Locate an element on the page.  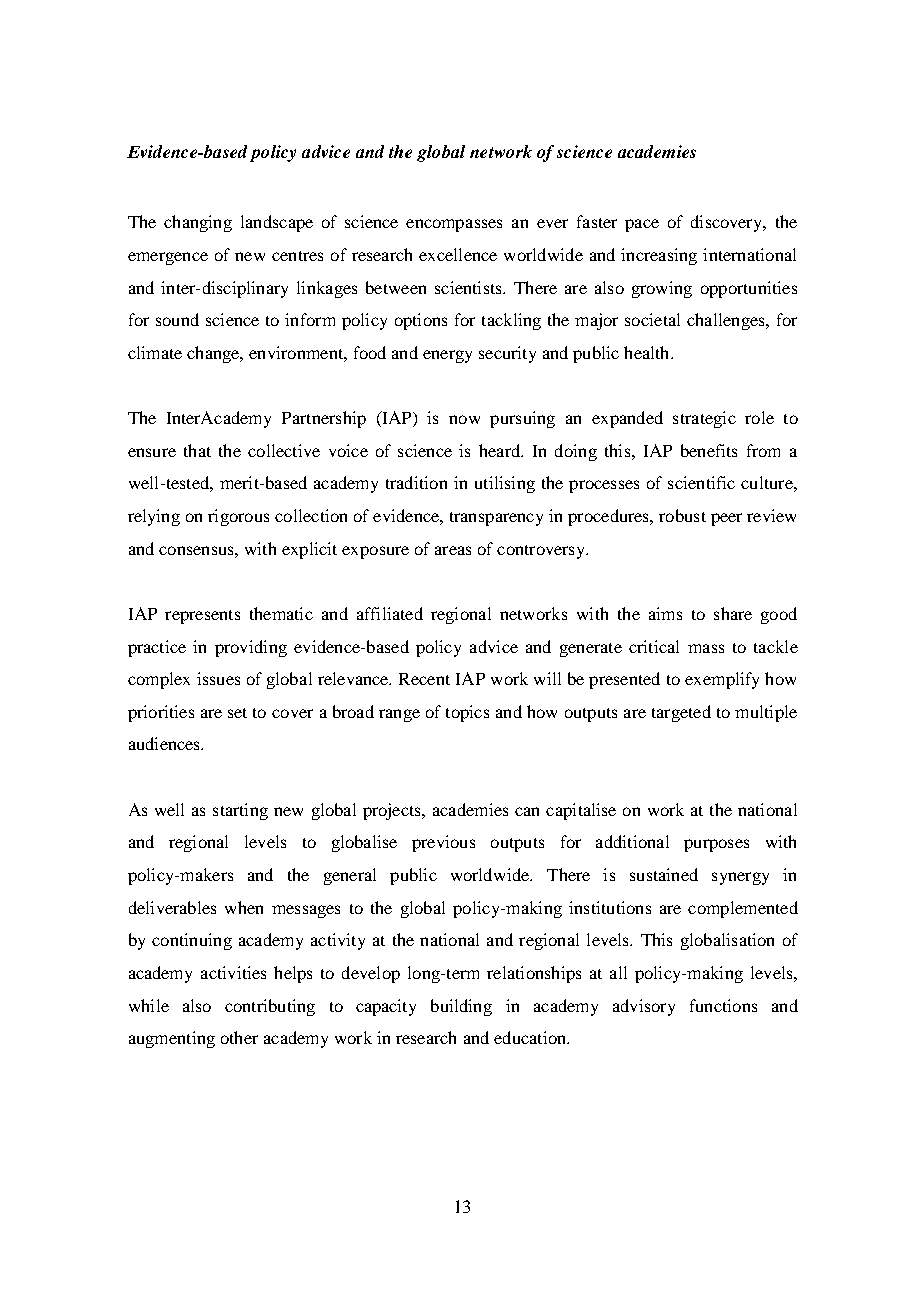
changing is located at coordinates (198, 223).
